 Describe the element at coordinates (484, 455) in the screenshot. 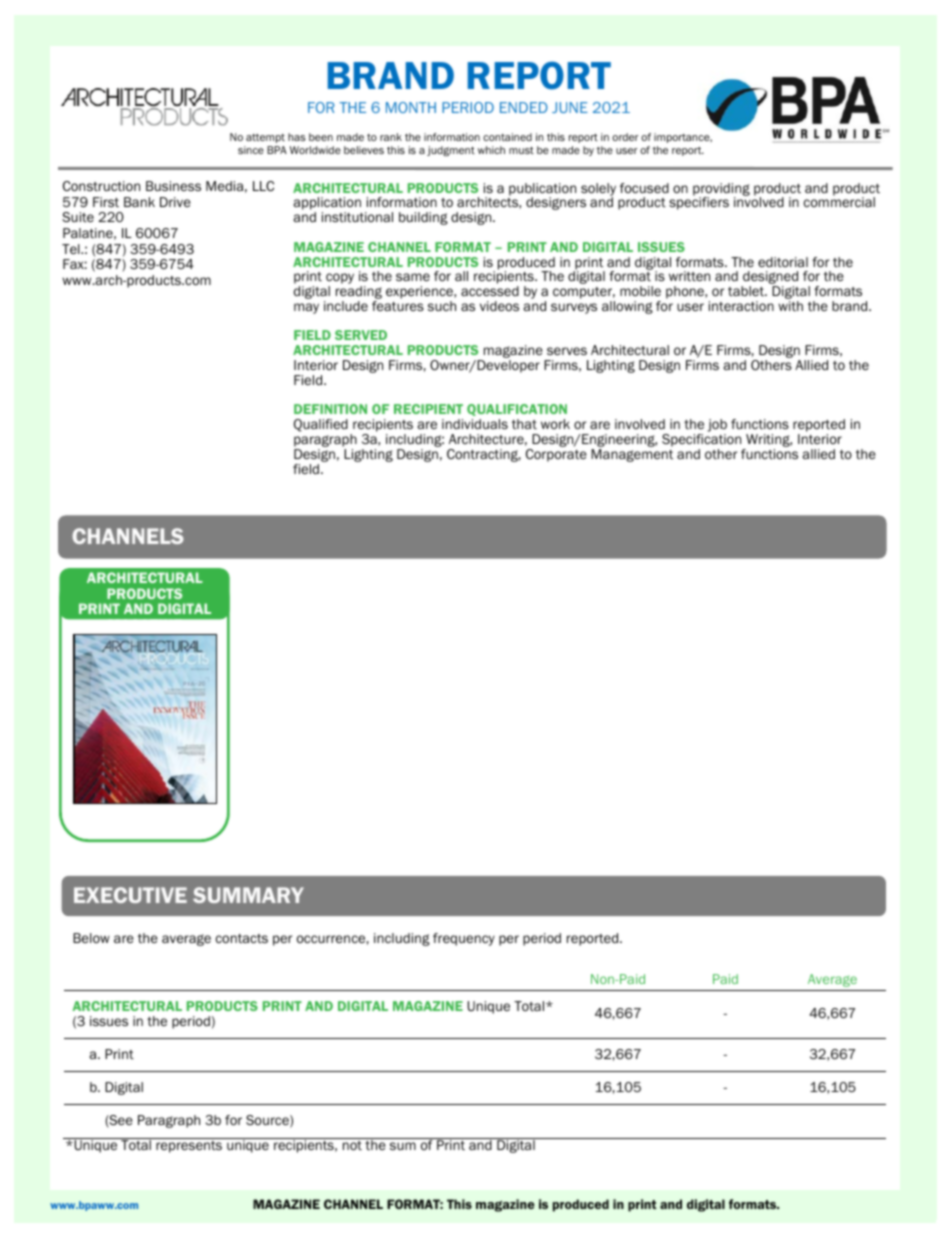

I see `Contracting` at that location.
